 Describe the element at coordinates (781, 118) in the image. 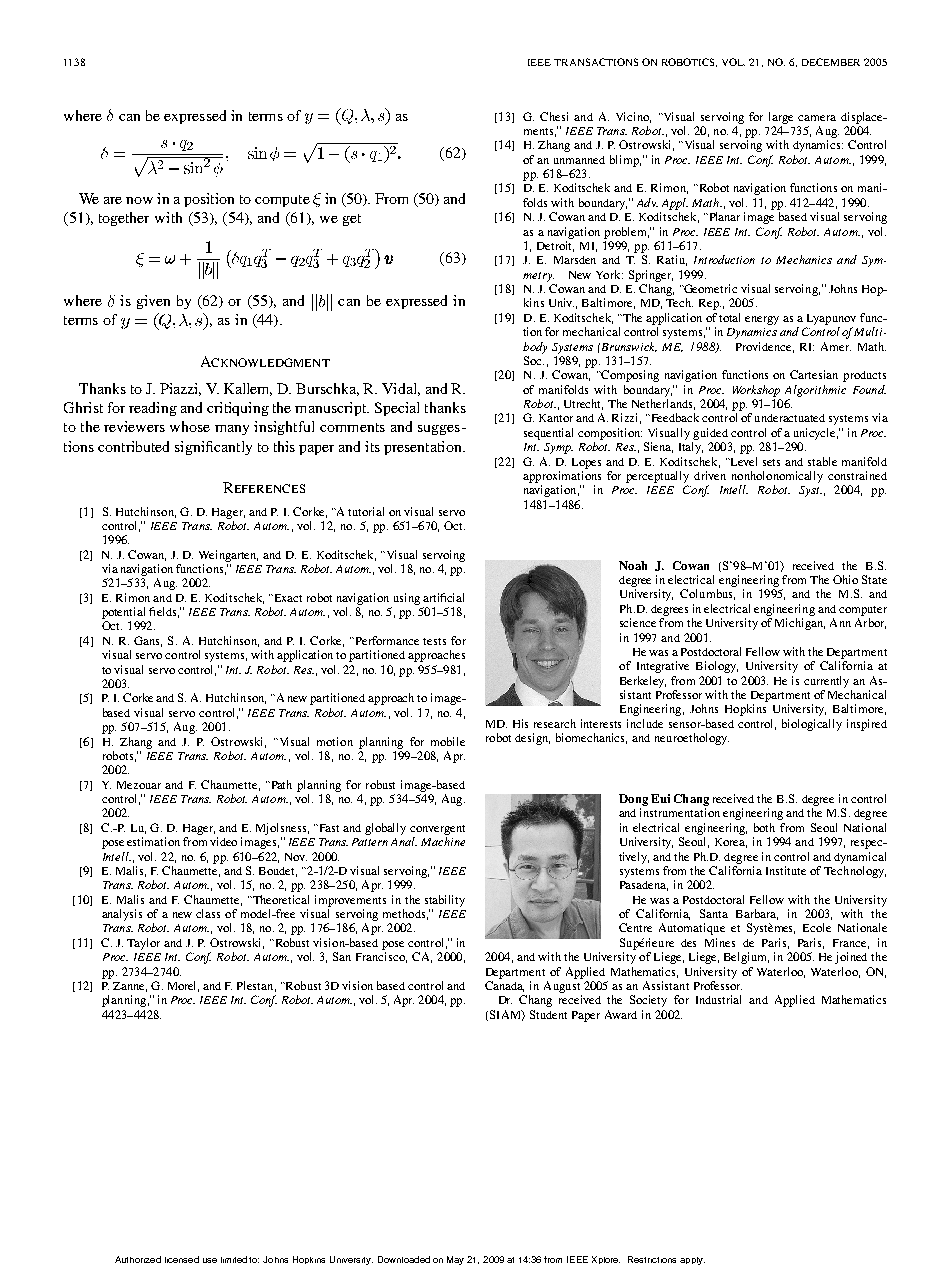

I see `large` at that location.
